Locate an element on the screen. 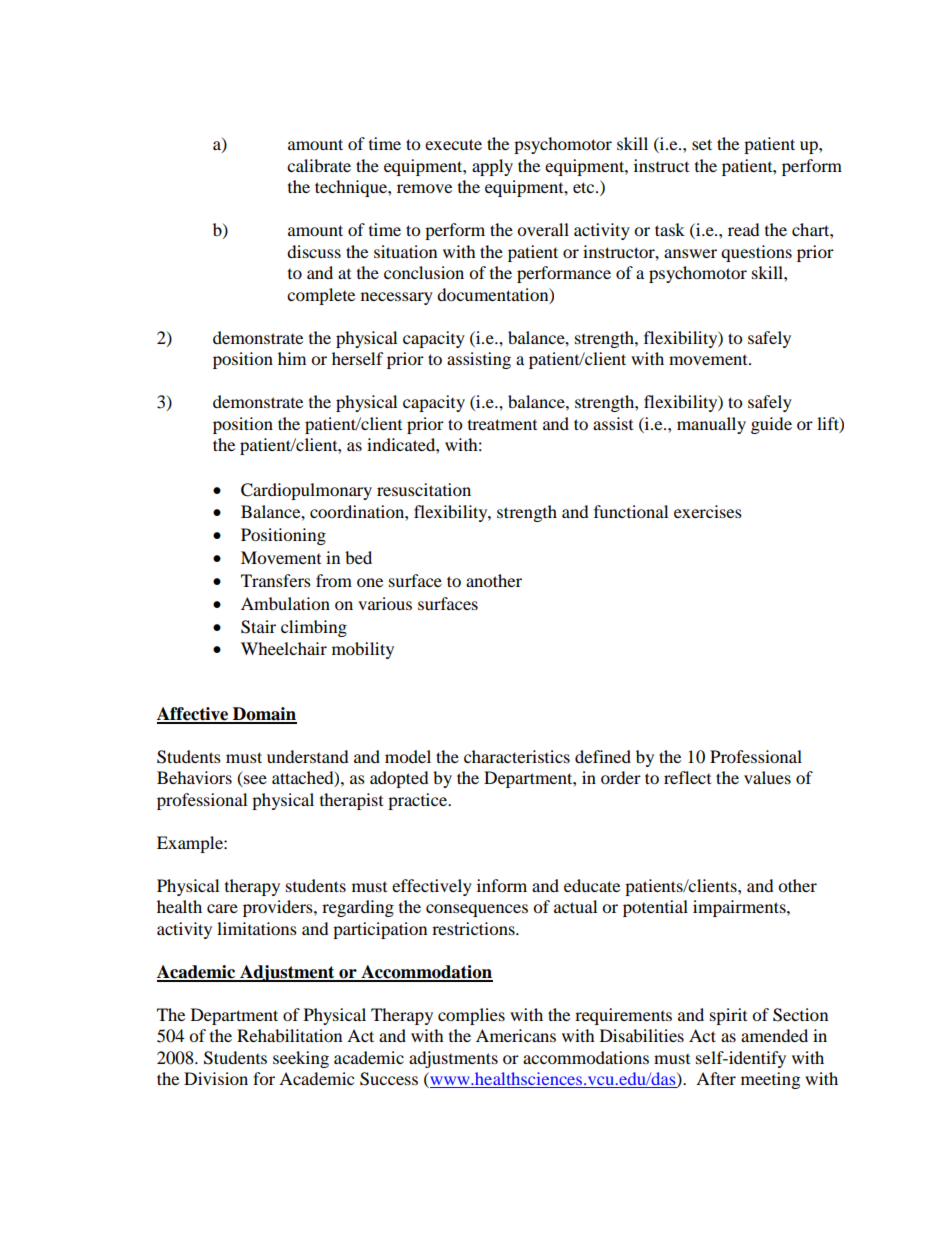 The width and height of the screenshot is (952, 1233). set is located at coordinates (702, 144).
